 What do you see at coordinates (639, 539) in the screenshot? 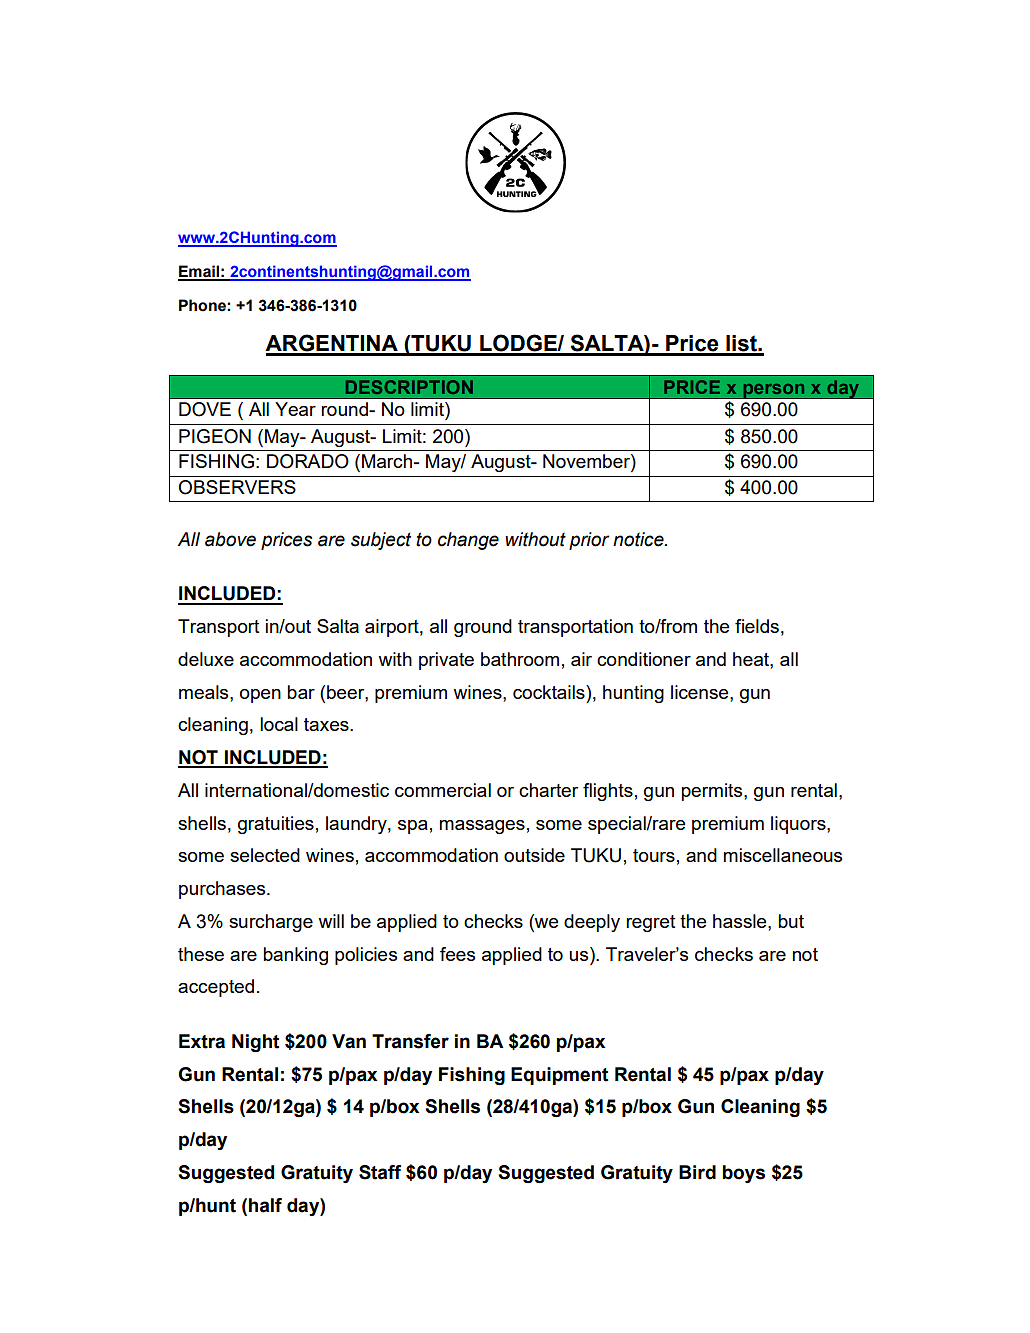
I see `notice` at bounding box center [639, 539].
